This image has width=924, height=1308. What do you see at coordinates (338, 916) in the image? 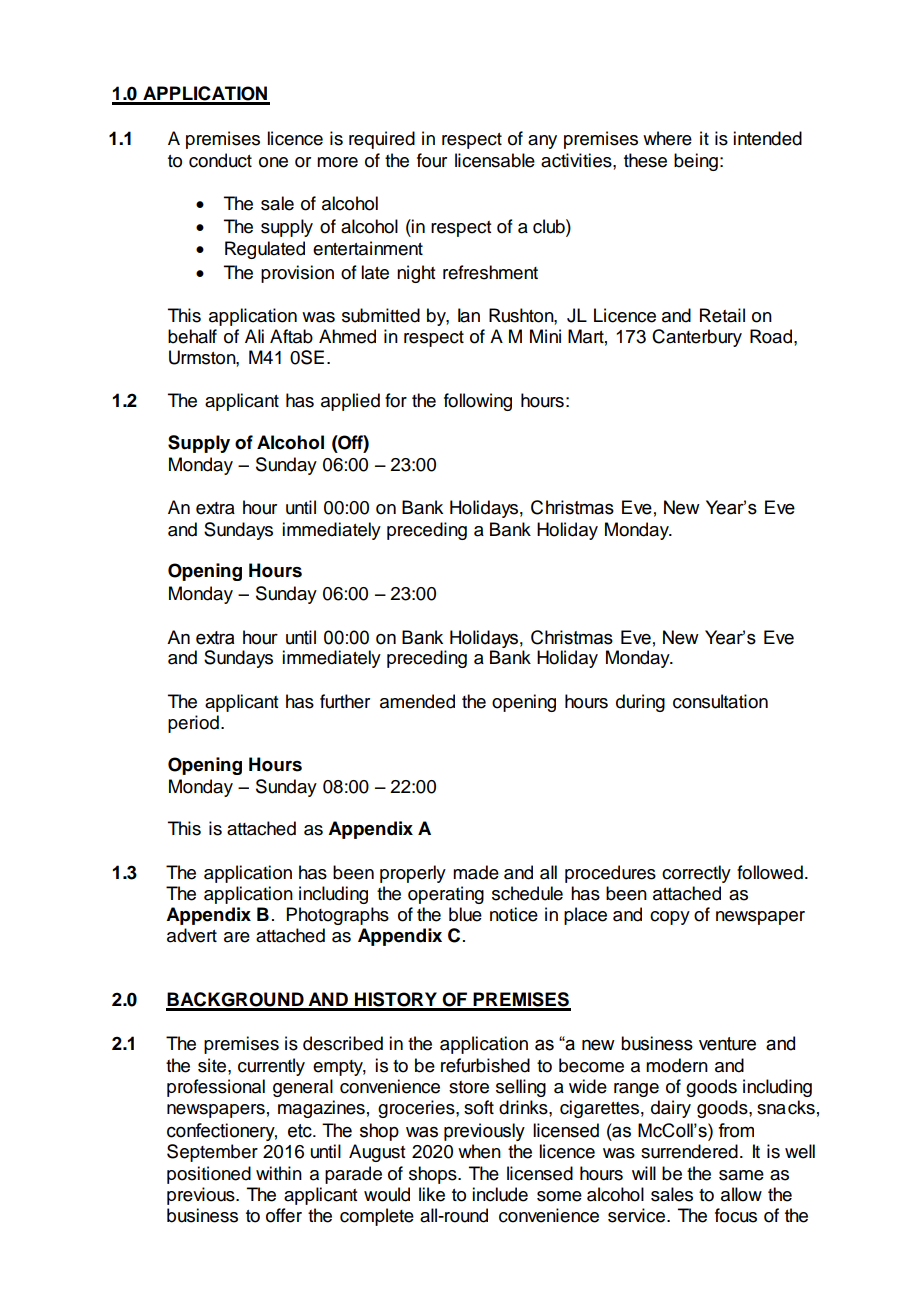
I see `Photographs` at bounding box center [338, 916].
